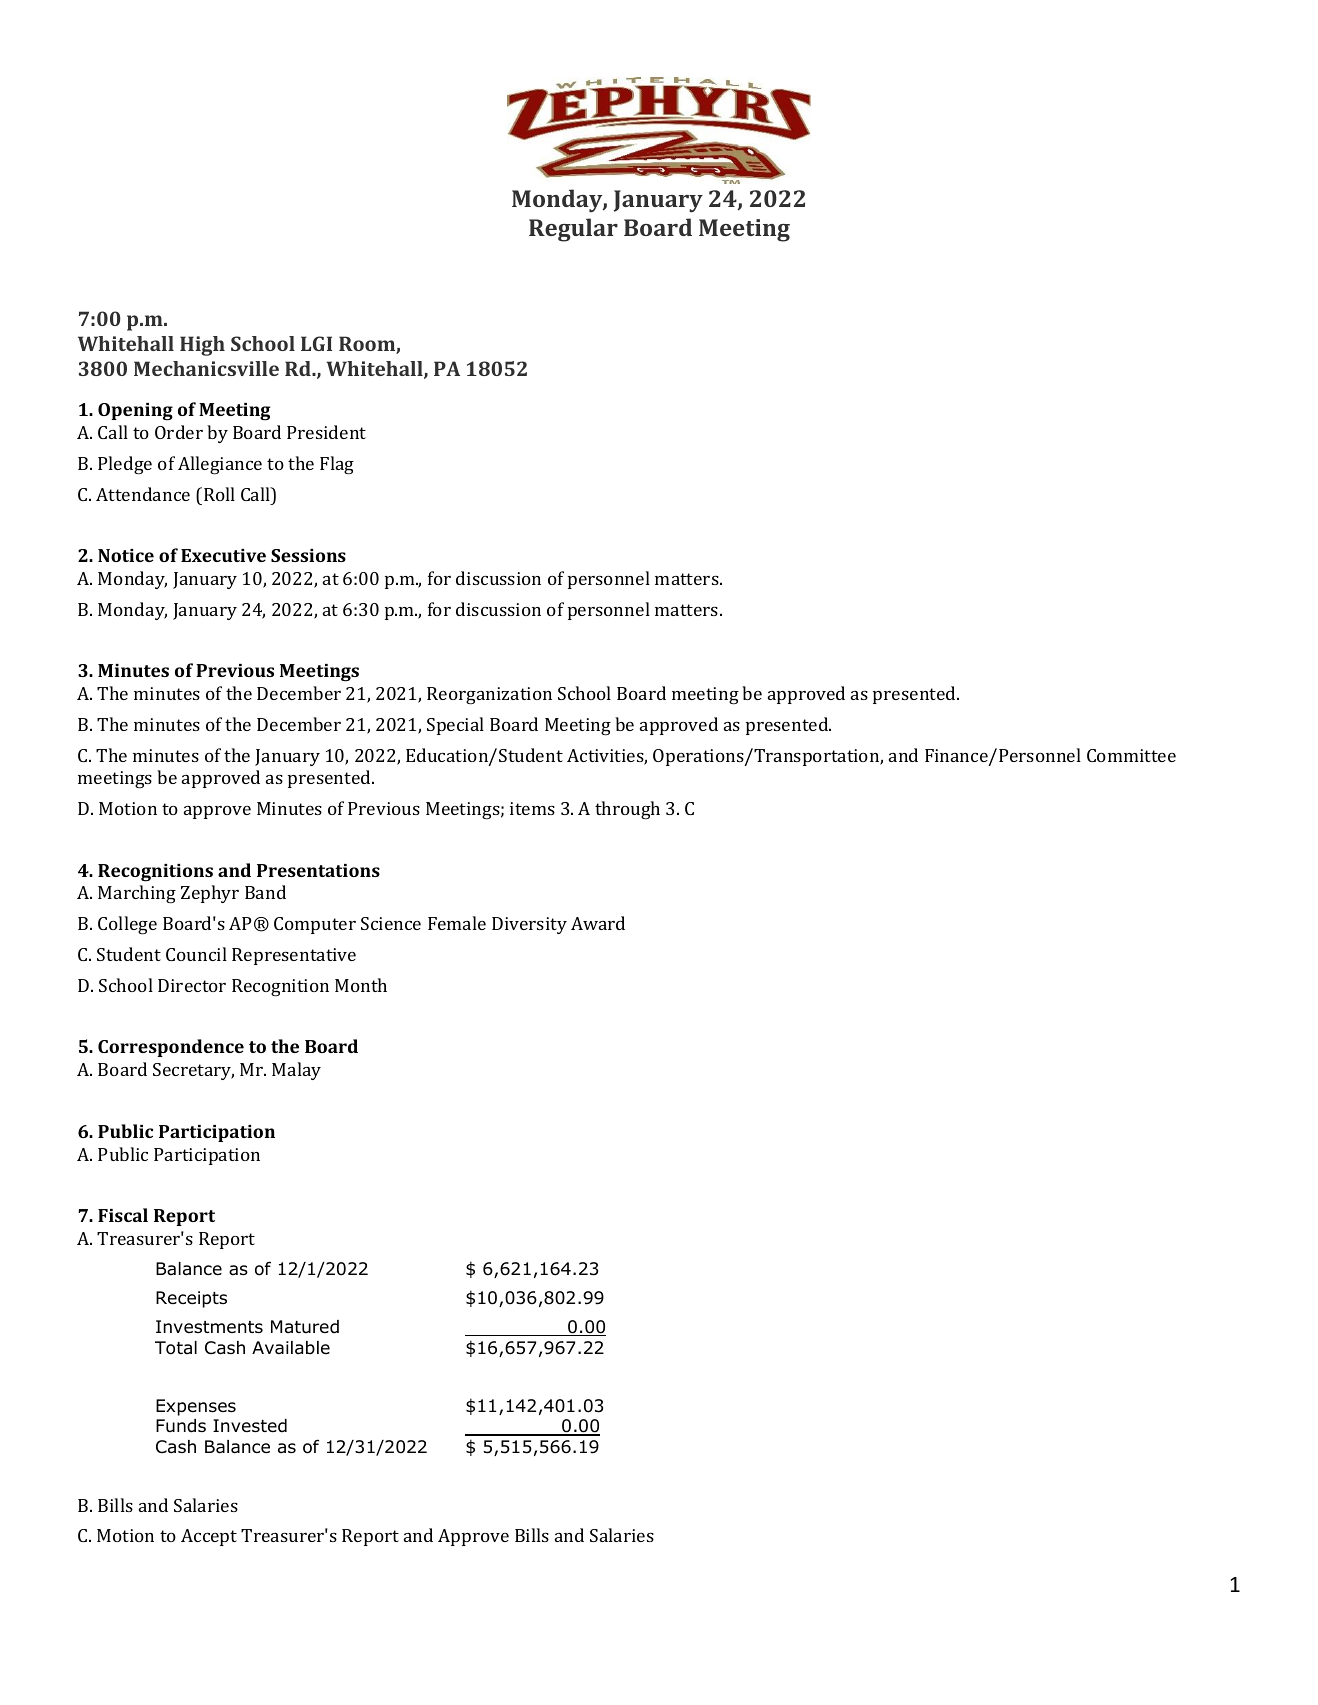 This image has height=1705, width=1318. What do you see at coordinates (532, 808) in the image?
I see `items` at bounding box center [532, 808].
